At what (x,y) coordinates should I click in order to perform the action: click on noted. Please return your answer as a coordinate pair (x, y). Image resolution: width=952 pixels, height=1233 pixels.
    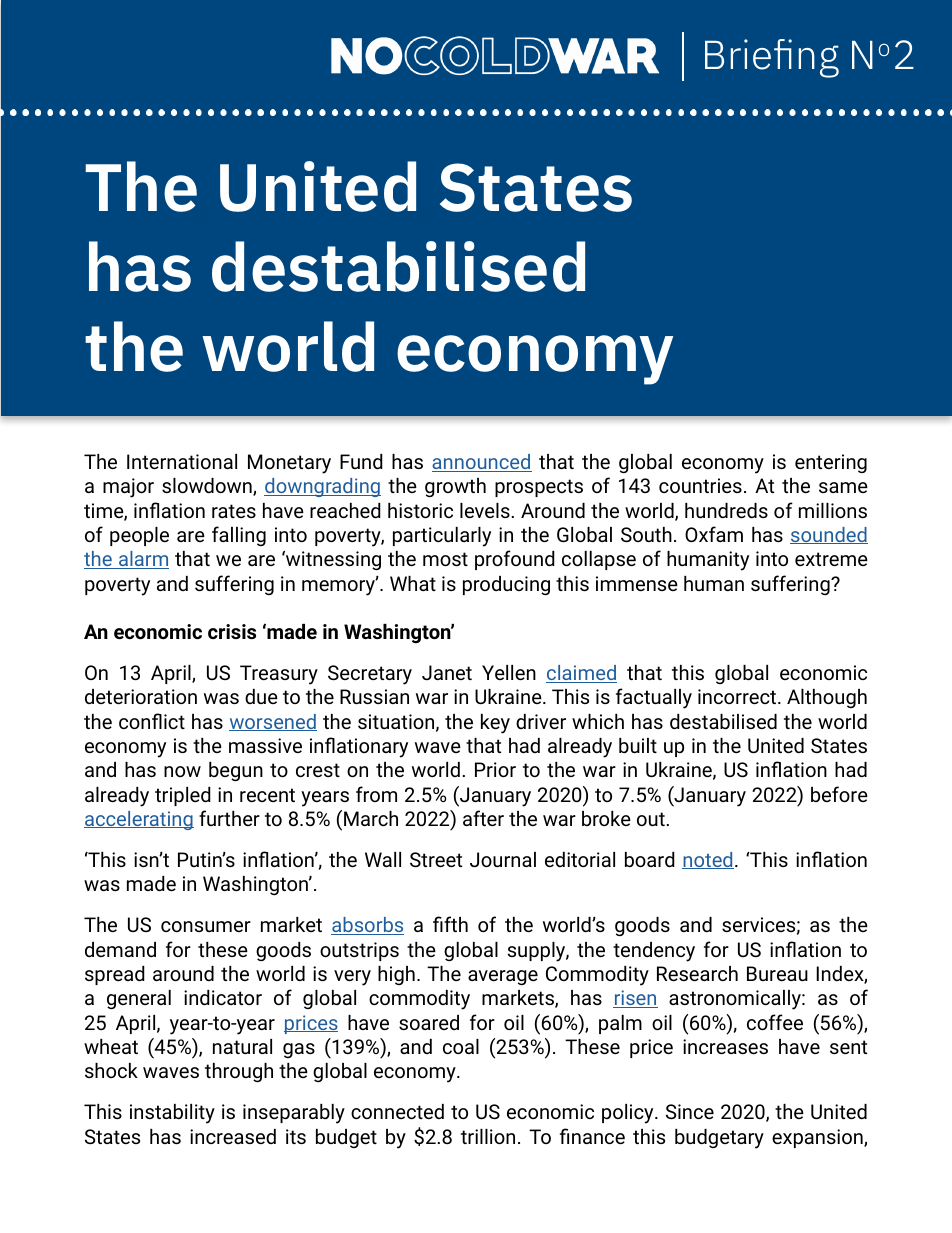
    Looking at the image, I should click on (708, 860).
